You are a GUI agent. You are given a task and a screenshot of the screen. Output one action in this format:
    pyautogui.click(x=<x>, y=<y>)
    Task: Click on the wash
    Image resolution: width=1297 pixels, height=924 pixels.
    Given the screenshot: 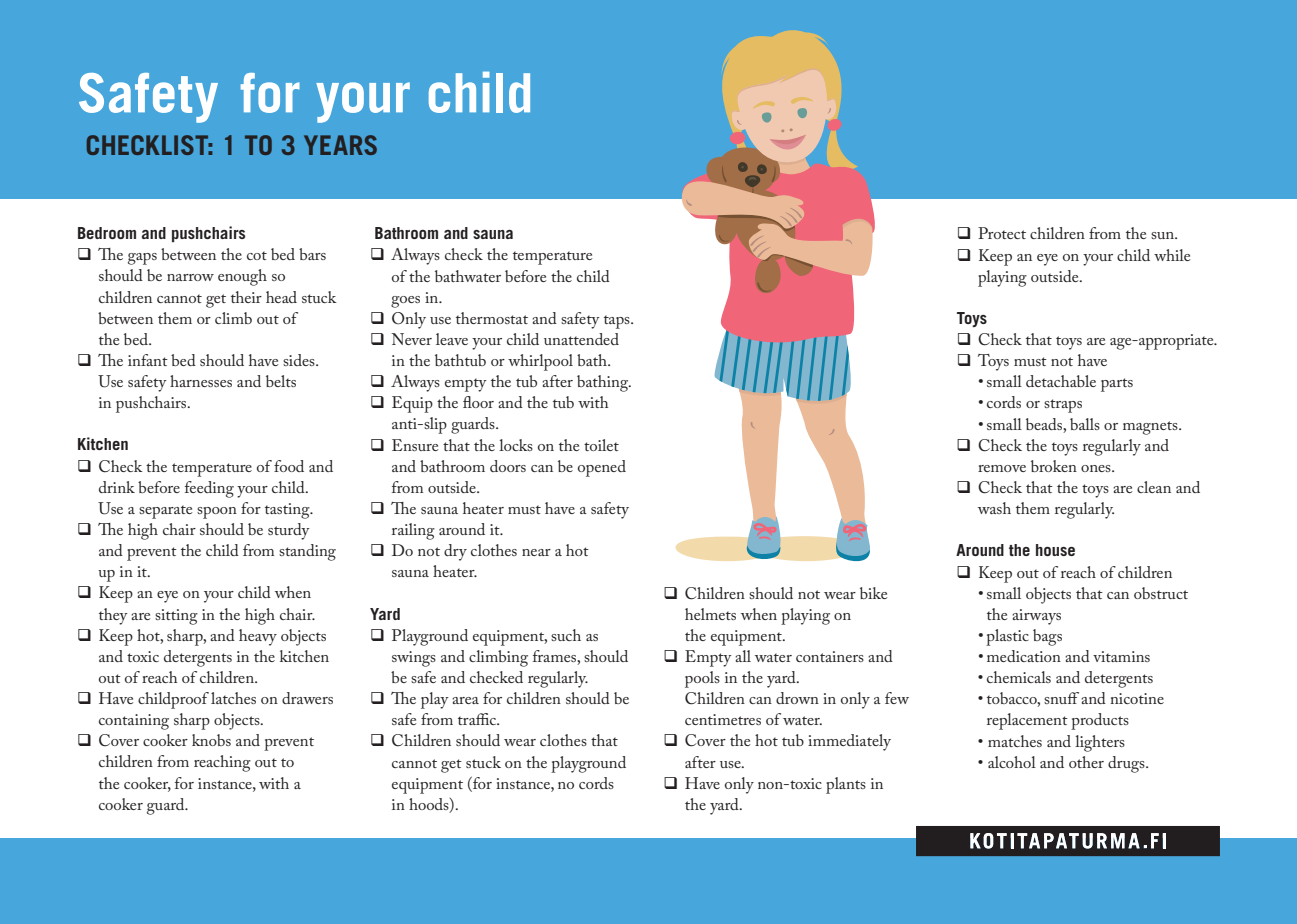 What is the action you would take?
    pyautogui.click(x=994, y=508)
